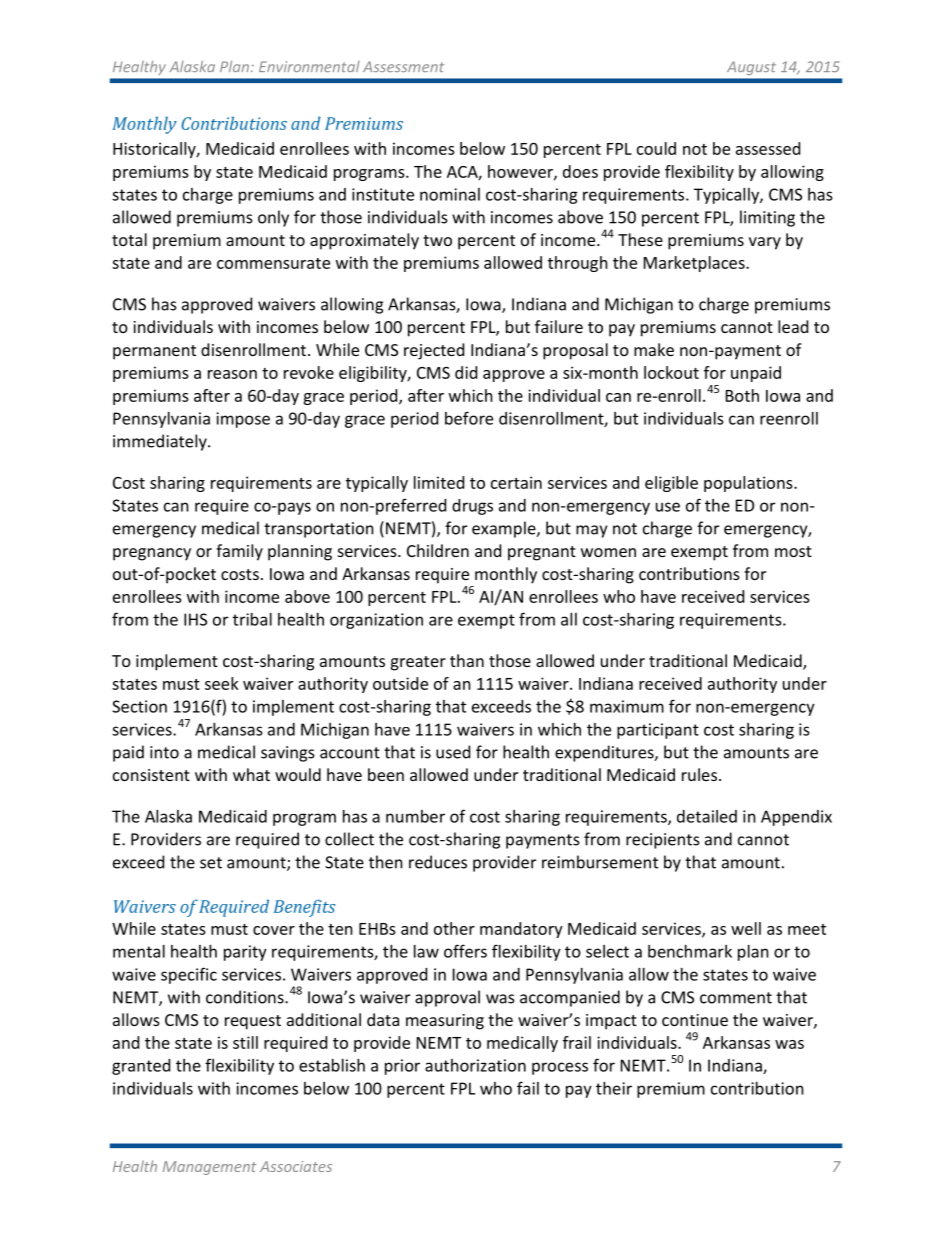 This page has height=1233, width=952. What do you see at coordinates (793, 551) in the page?
I see `most` at bounding box center [793, 551].
